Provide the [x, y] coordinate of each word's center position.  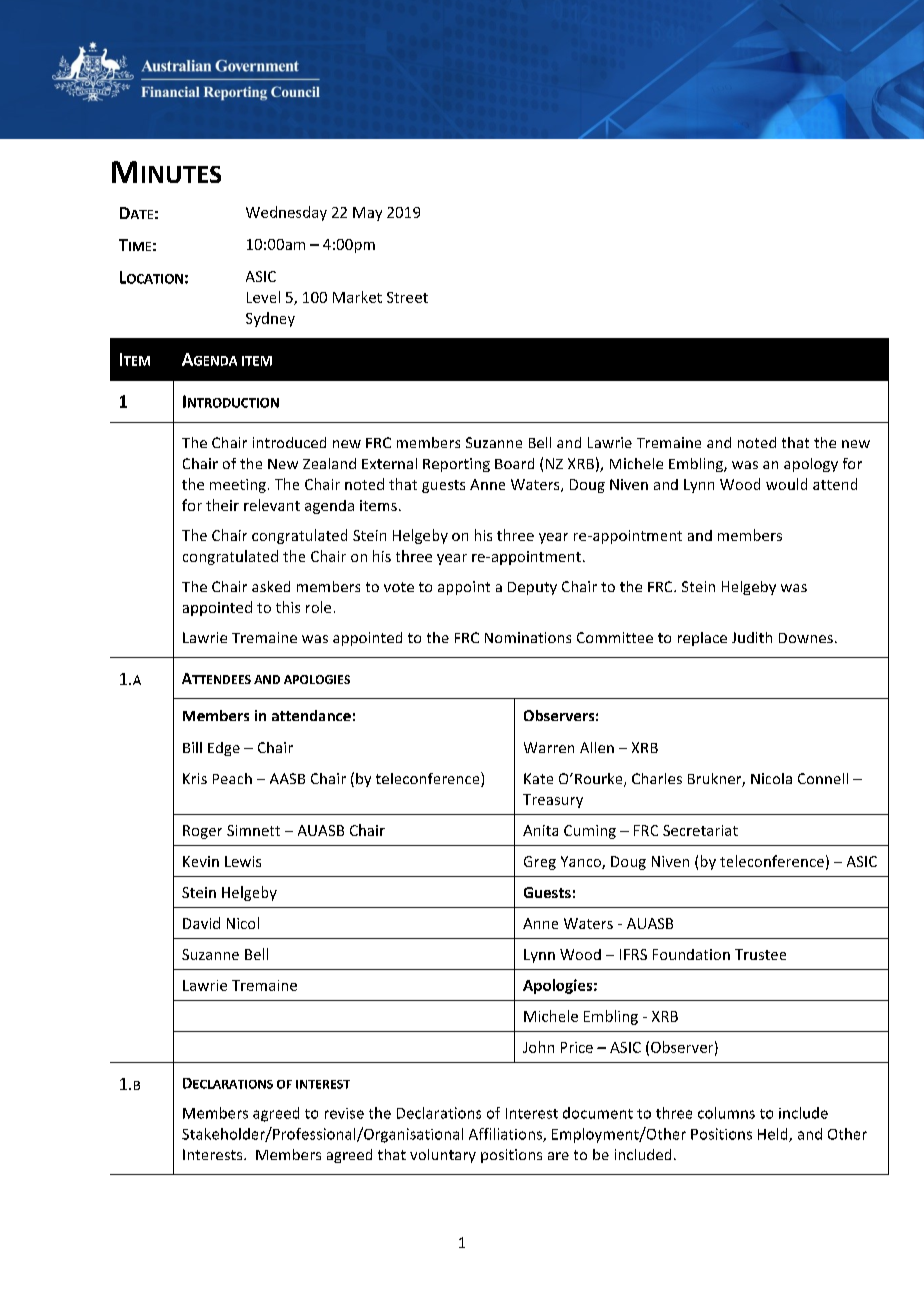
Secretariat [700, 830]
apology [811, 465]
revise [344, 1113]
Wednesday [286, 213]
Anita [540, 830]
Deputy [532, 588]
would [786, 484]
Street [407, 297]
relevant [272, 505]
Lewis [243, 861]
